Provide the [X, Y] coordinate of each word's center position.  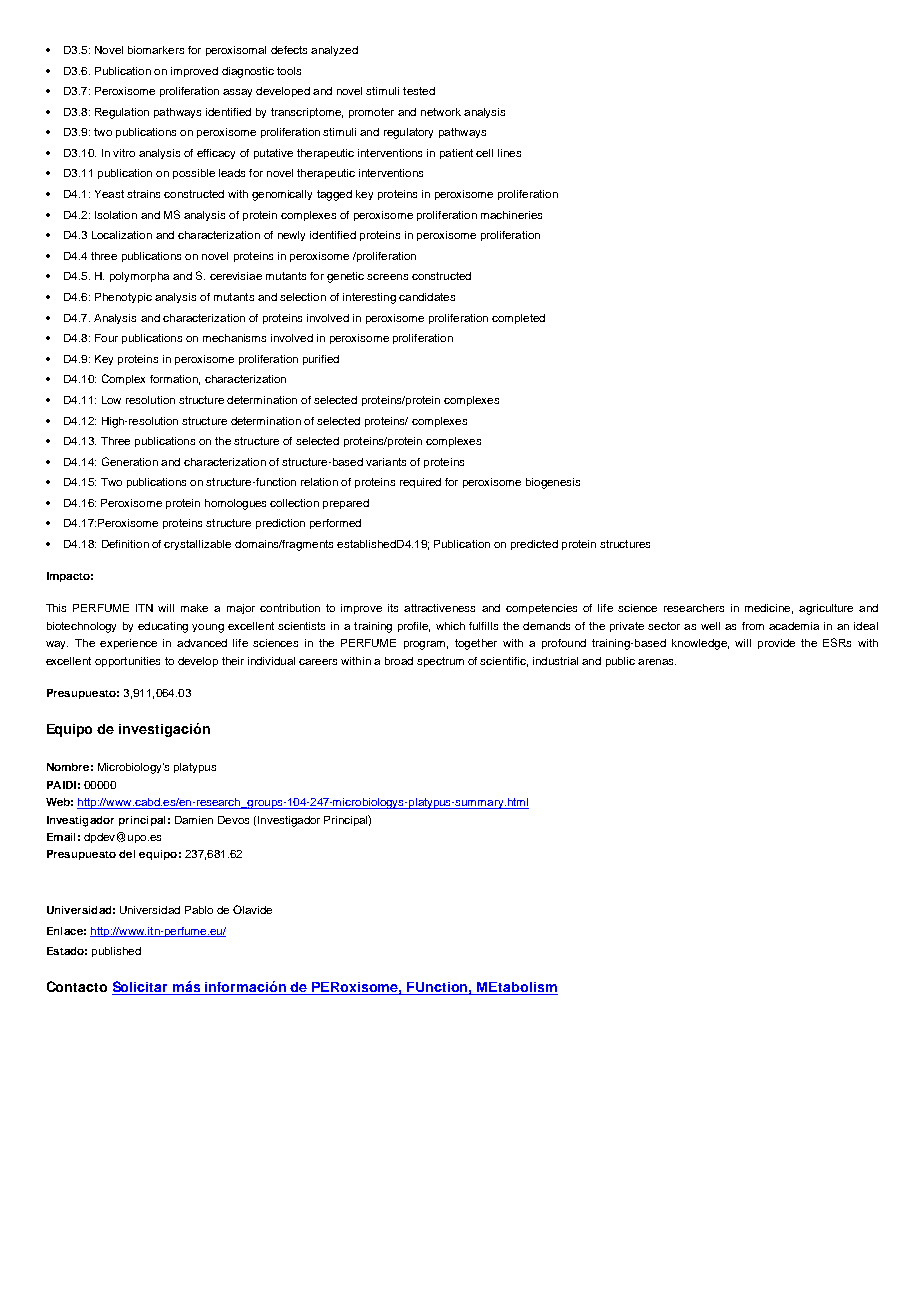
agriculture [826, 609]
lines [509, 153]
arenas [657, 662]
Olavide [252, 909]
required [420, 483]
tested [419, 91]
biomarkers [156, 50]
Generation [130, 461]
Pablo [199, 910]
